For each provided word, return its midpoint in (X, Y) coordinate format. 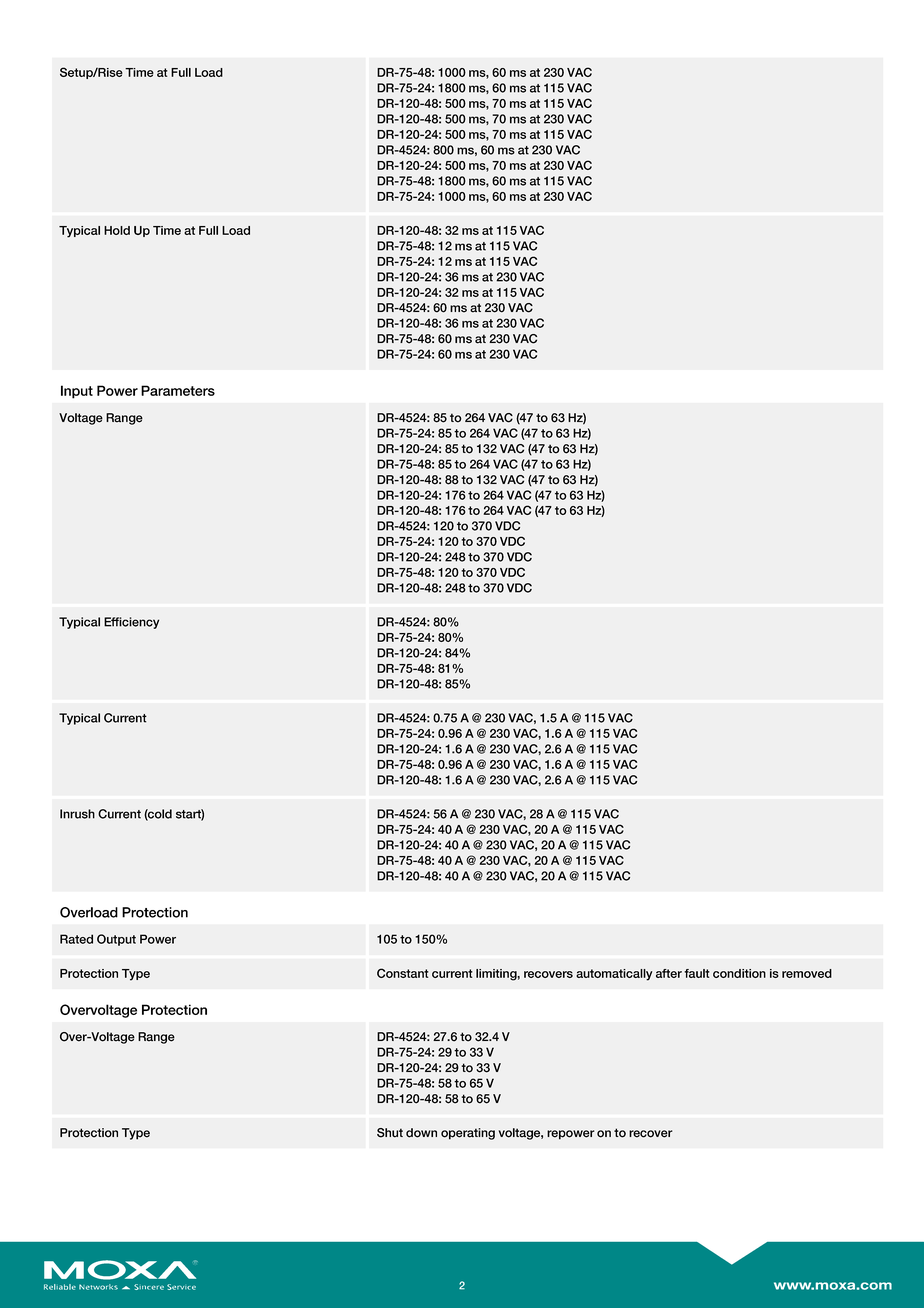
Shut (390, 1133)
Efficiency (131, 623)
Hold (117, 230)
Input (77, 392)
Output (116, 940)
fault (697, 973)
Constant (403, 973)
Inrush (77, 814)
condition (739, 973)
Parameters (178, 390)
